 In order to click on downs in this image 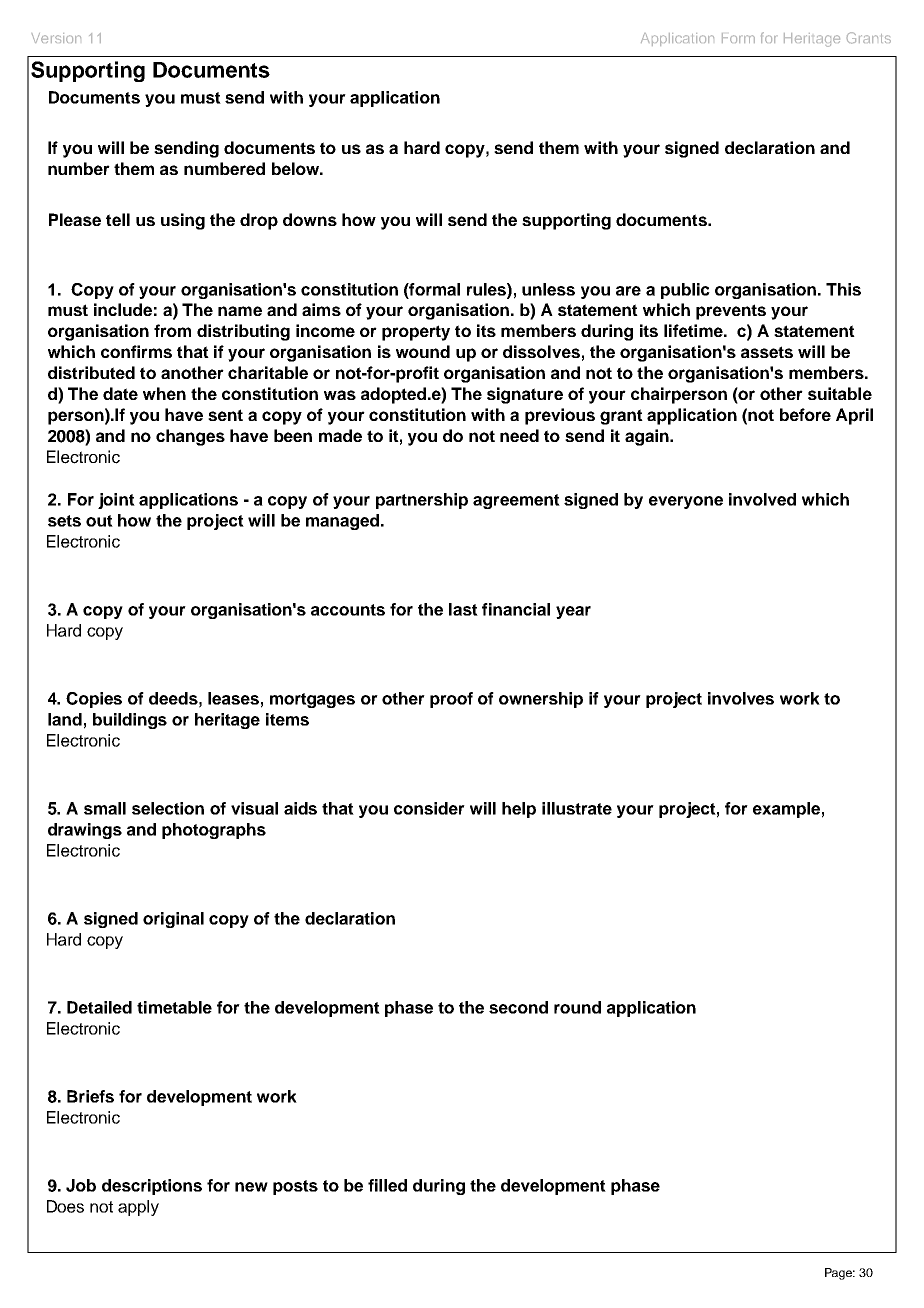, I will do `click(310, 219)`.
